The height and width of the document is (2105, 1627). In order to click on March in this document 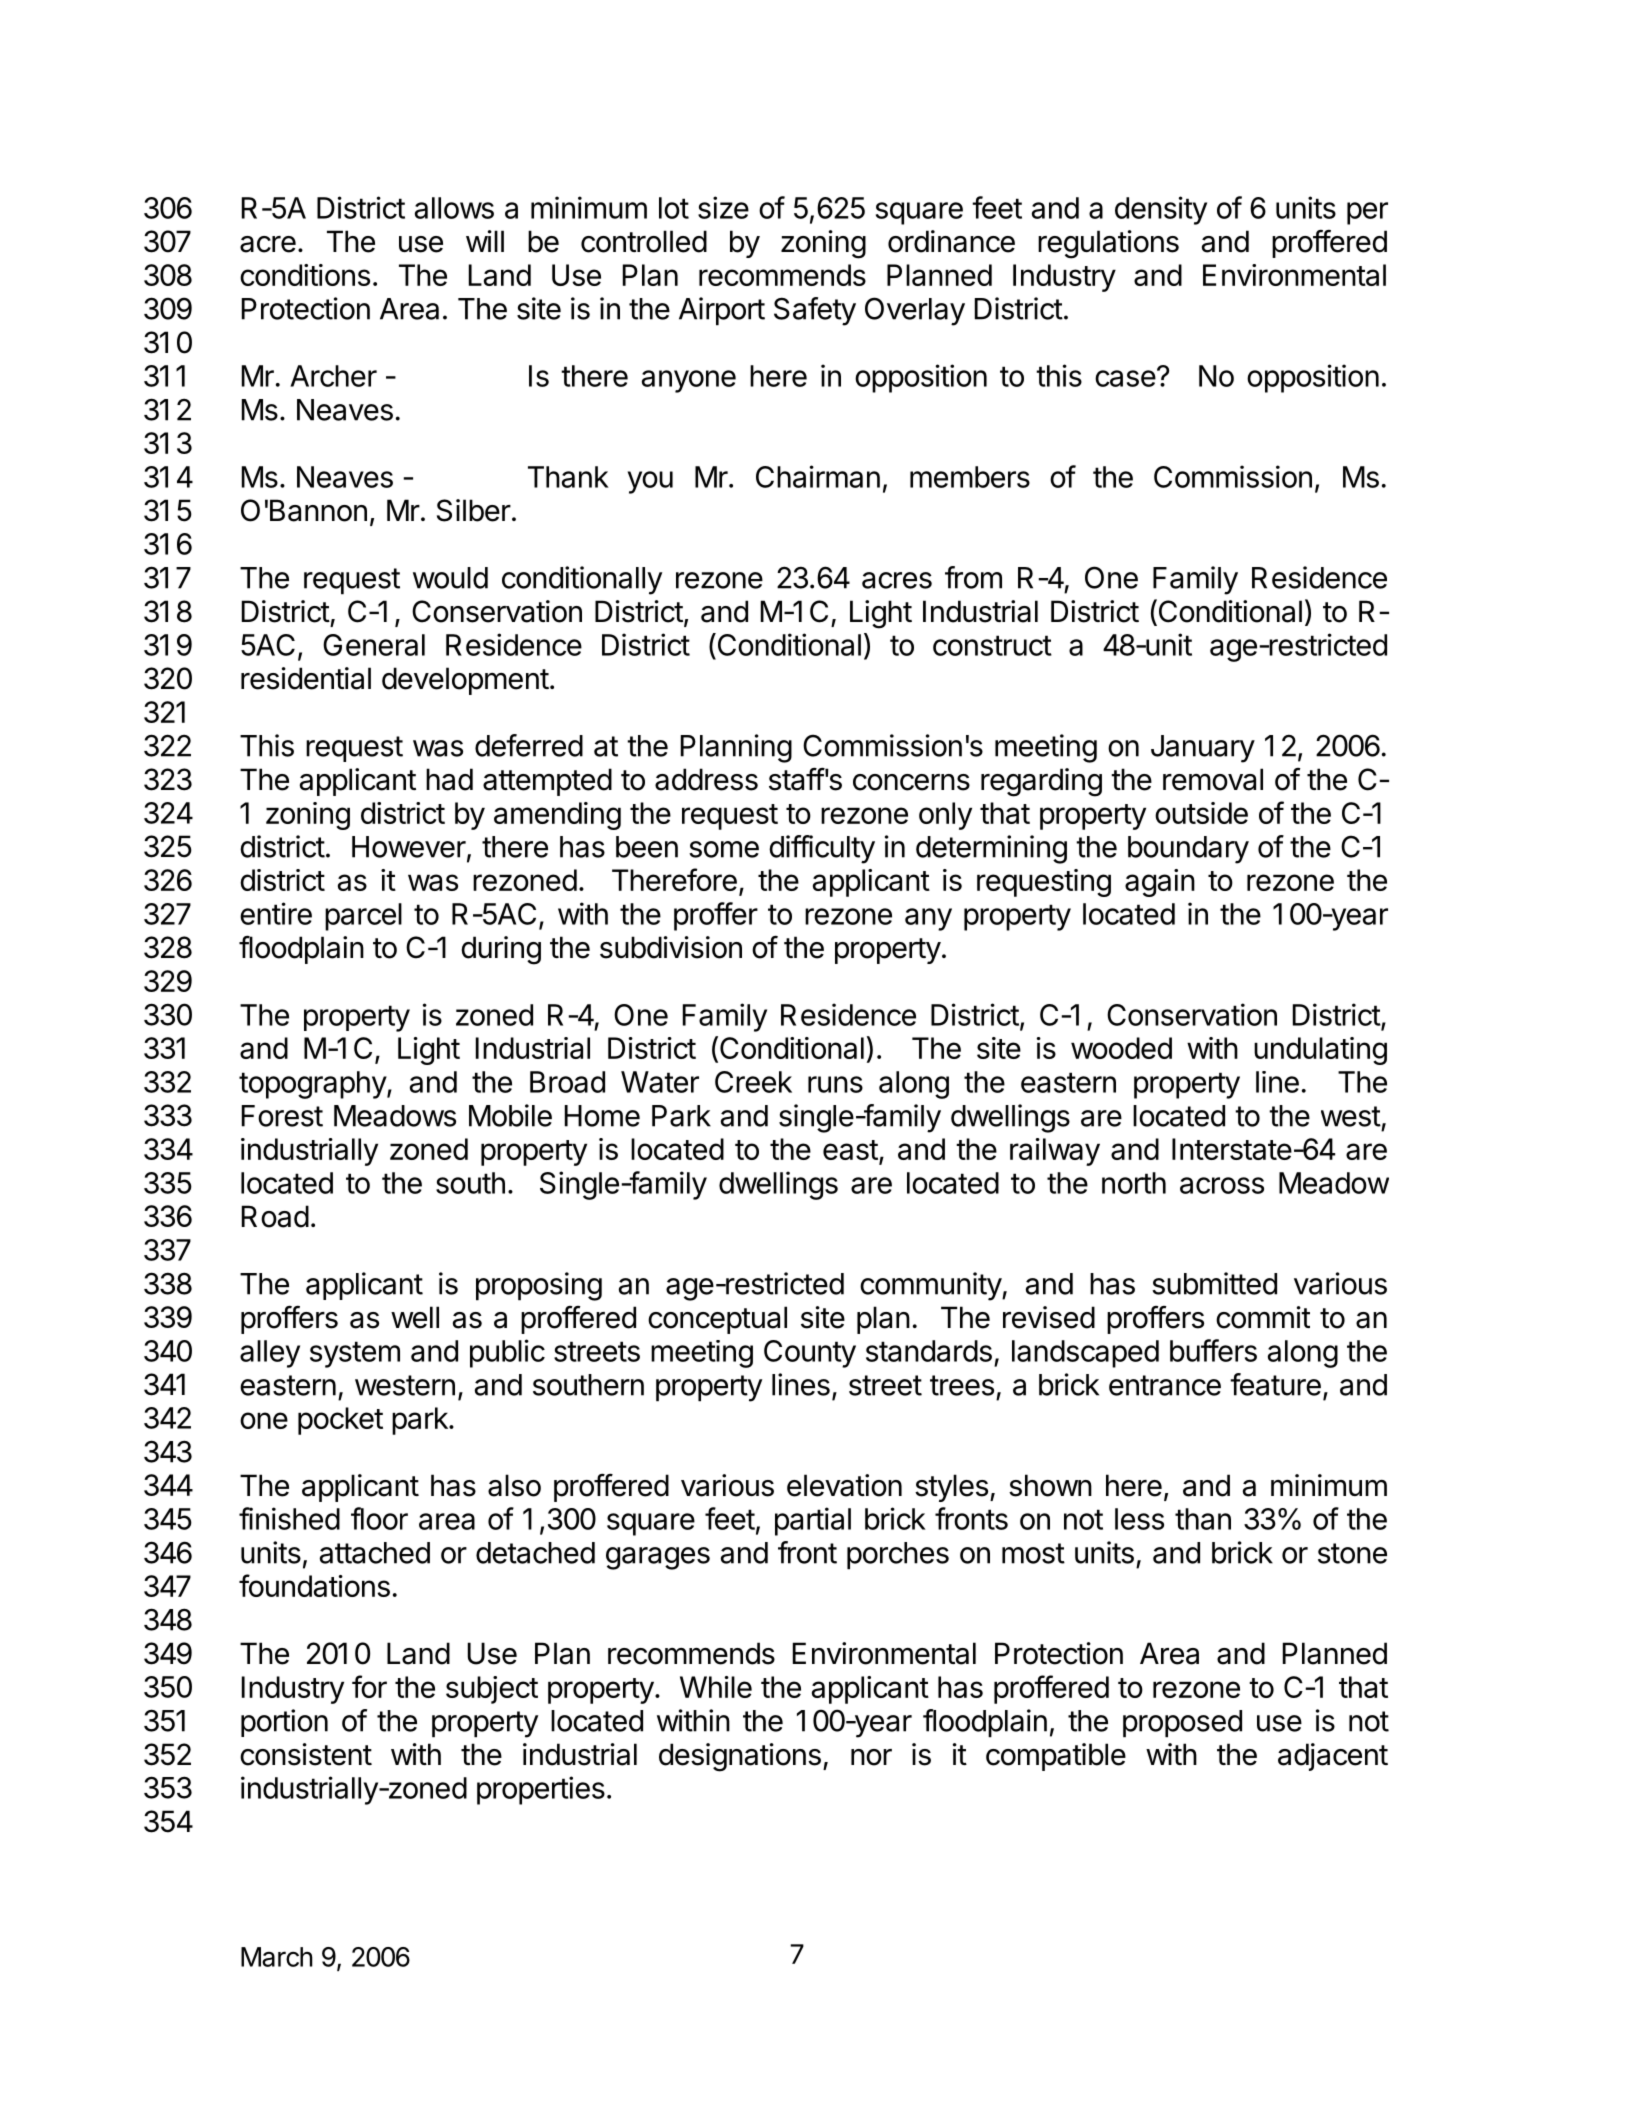, I will do `click(277, 1957)`.
